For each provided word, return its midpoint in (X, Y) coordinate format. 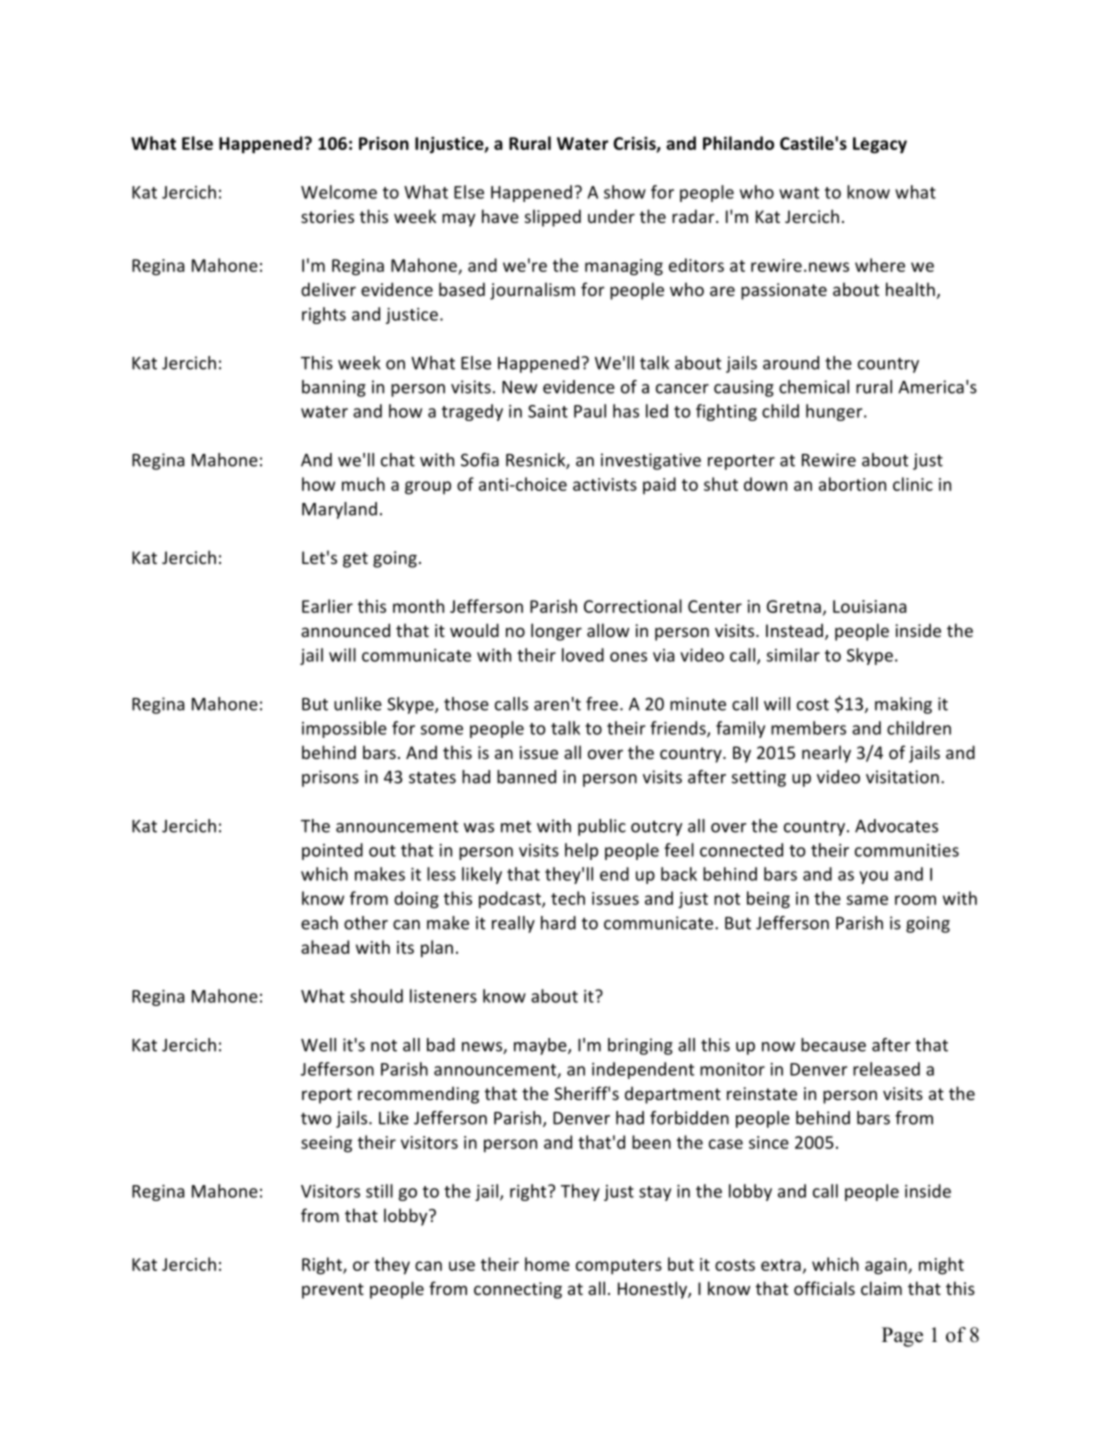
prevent (333, 1291)
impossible (344, 729)
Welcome (339, 192)
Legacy (880, 145)
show (625, 192)
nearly (826, 754)
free (602, 704)
